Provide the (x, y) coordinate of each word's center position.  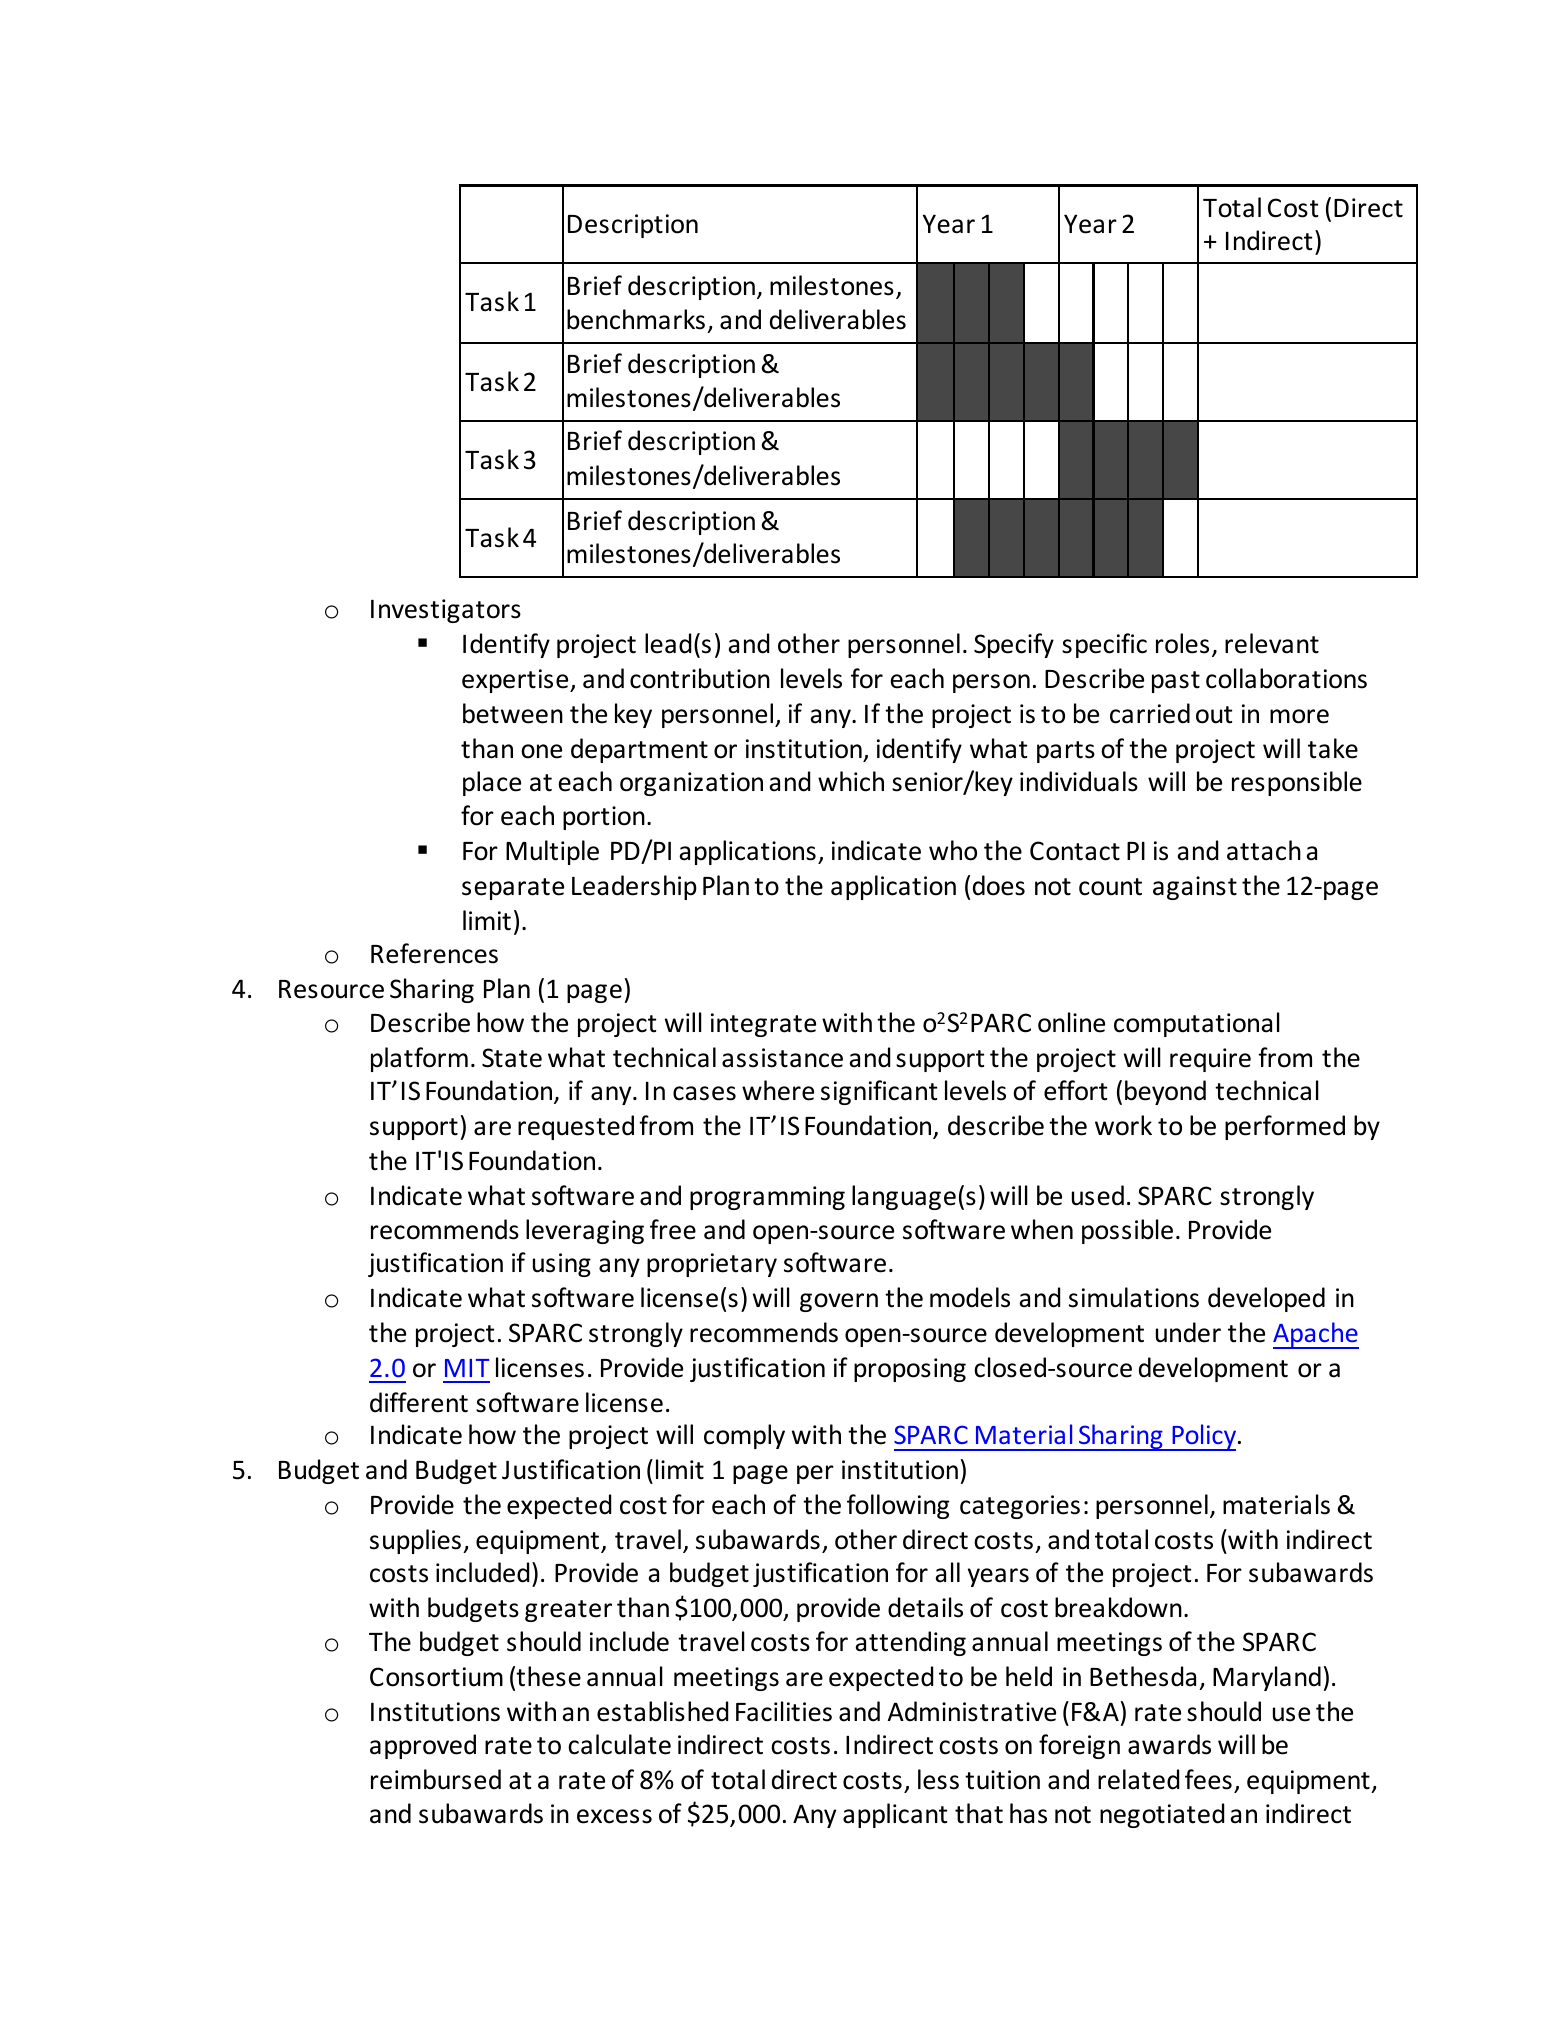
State (512, 1058)
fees (1208, 1779)
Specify (1014, 645)
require (1210, 1060)
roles (1182, 643)
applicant (895, 1815)
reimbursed (436, 1779)
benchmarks (636, 319)
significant (879, 1092)
